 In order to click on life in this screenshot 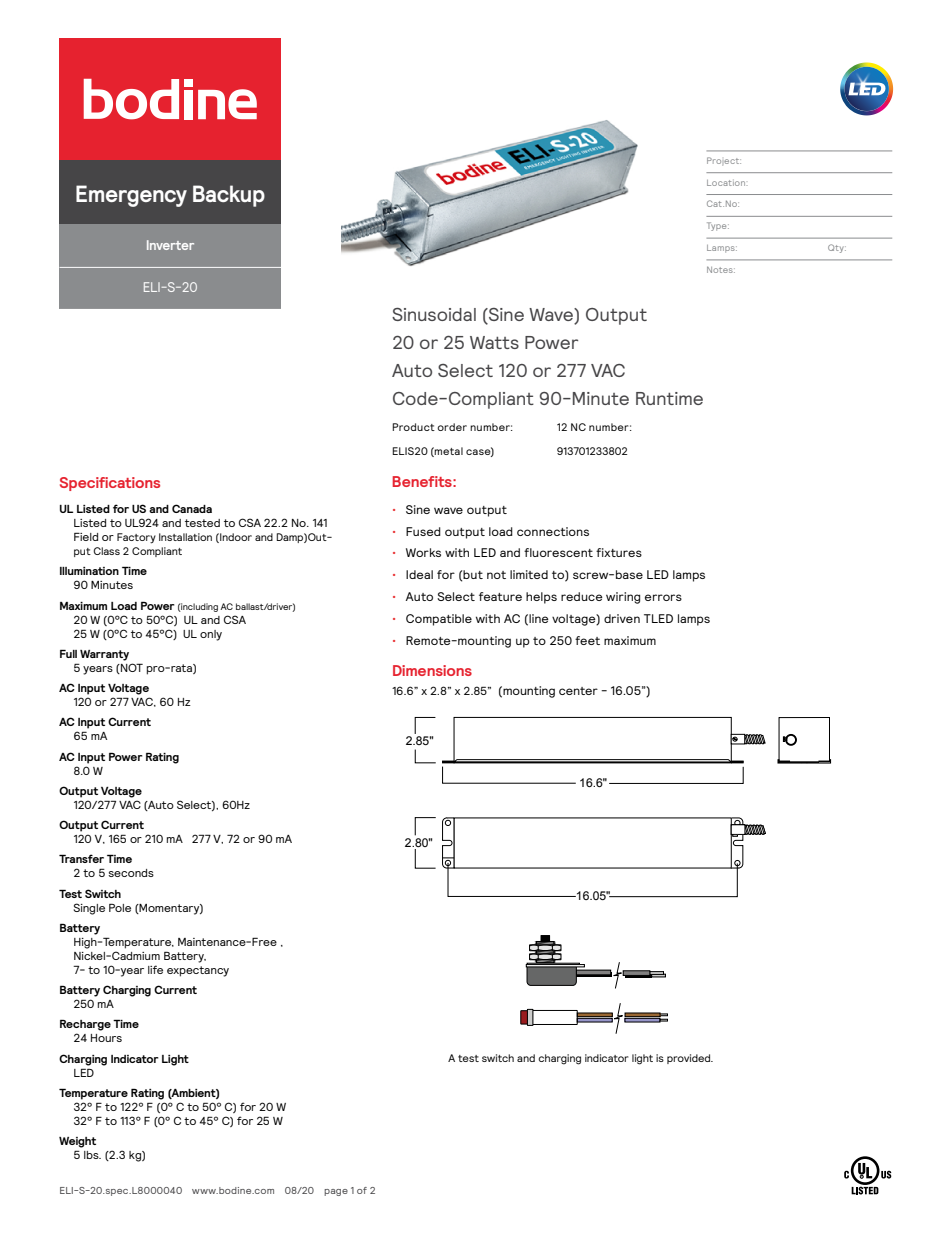, I will do `click(155, 969)`.
